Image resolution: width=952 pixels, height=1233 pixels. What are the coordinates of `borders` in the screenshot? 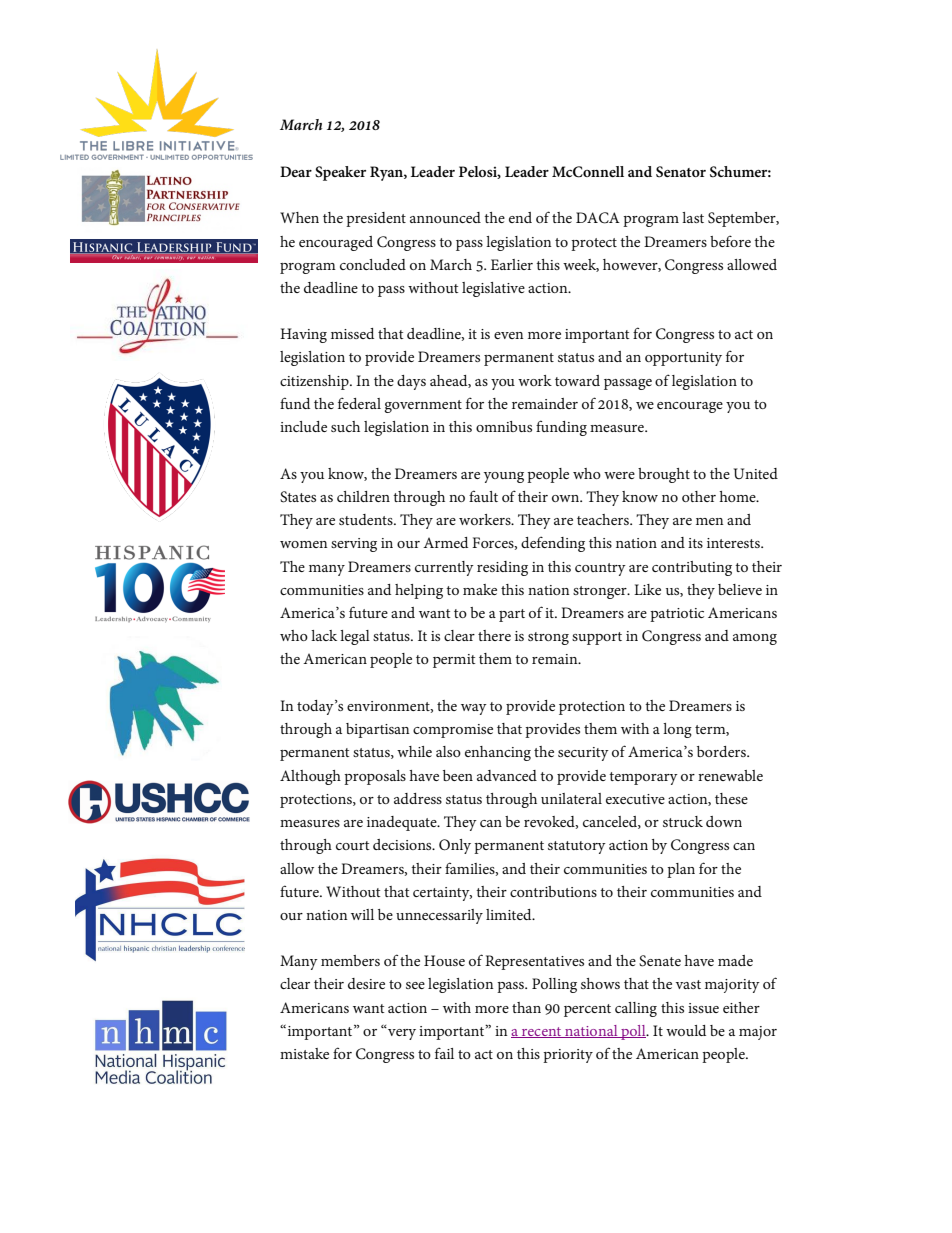 It's located at (722, 751).
